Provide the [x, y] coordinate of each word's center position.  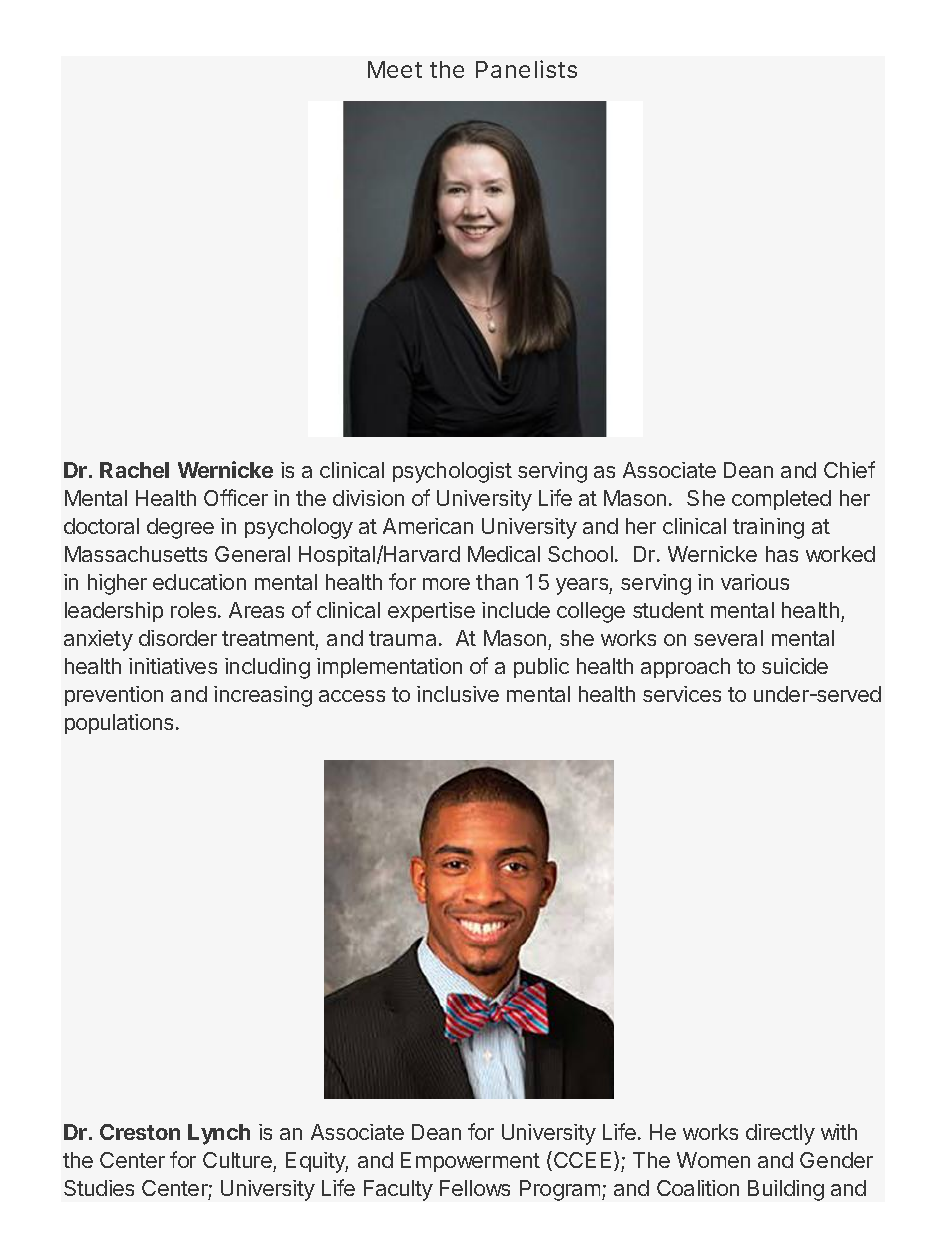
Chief [849, 469]
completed [781, 500]
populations [119, 724]
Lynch [219, 1134]
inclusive [458, 694]
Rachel [134, 470]
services [682, 694]
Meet [395, 69]
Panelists [526, 69]
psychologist [452, 472]
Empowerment [470, 1162]
